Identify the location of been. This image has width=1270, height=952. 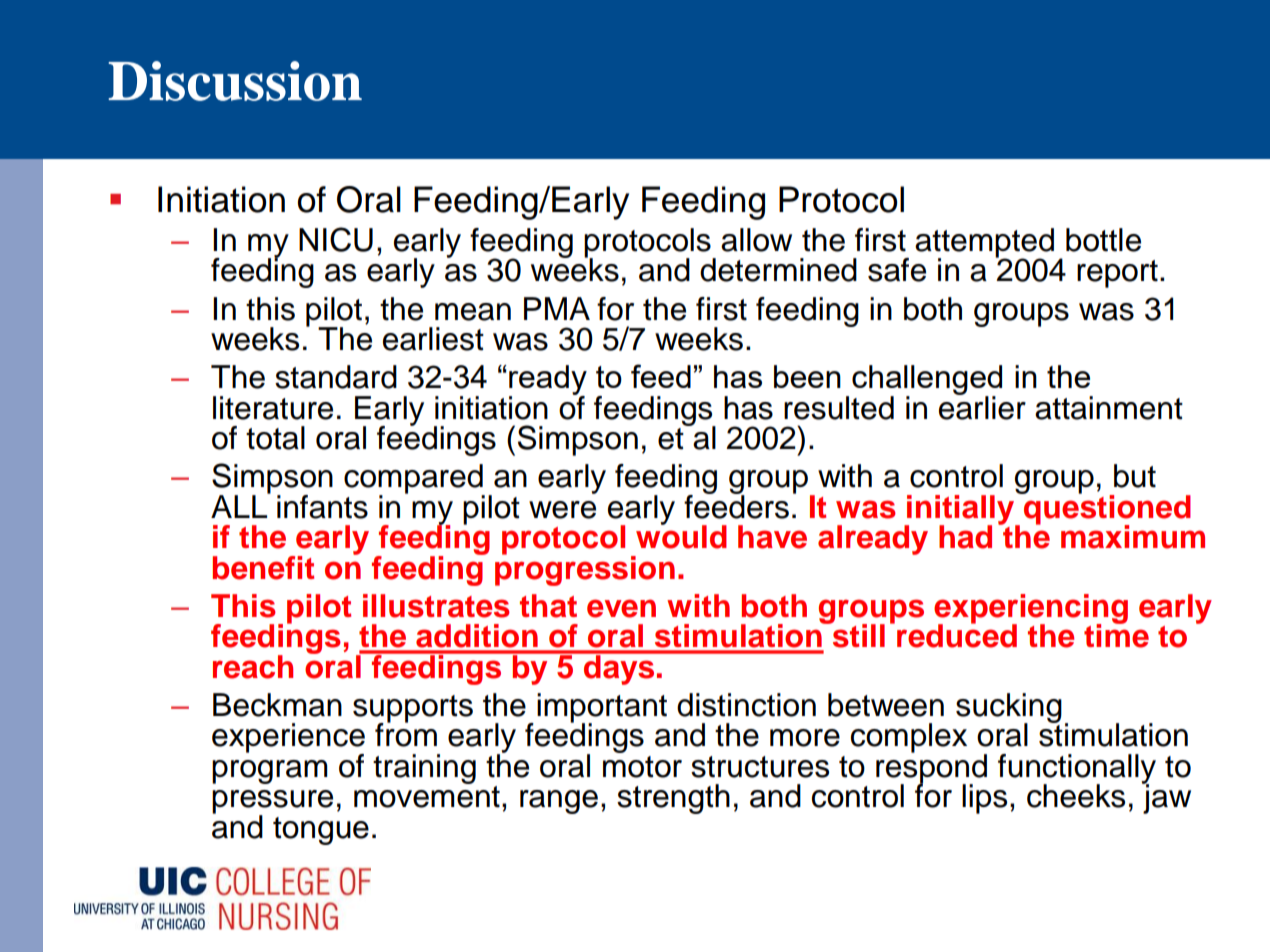
(807, 376).
